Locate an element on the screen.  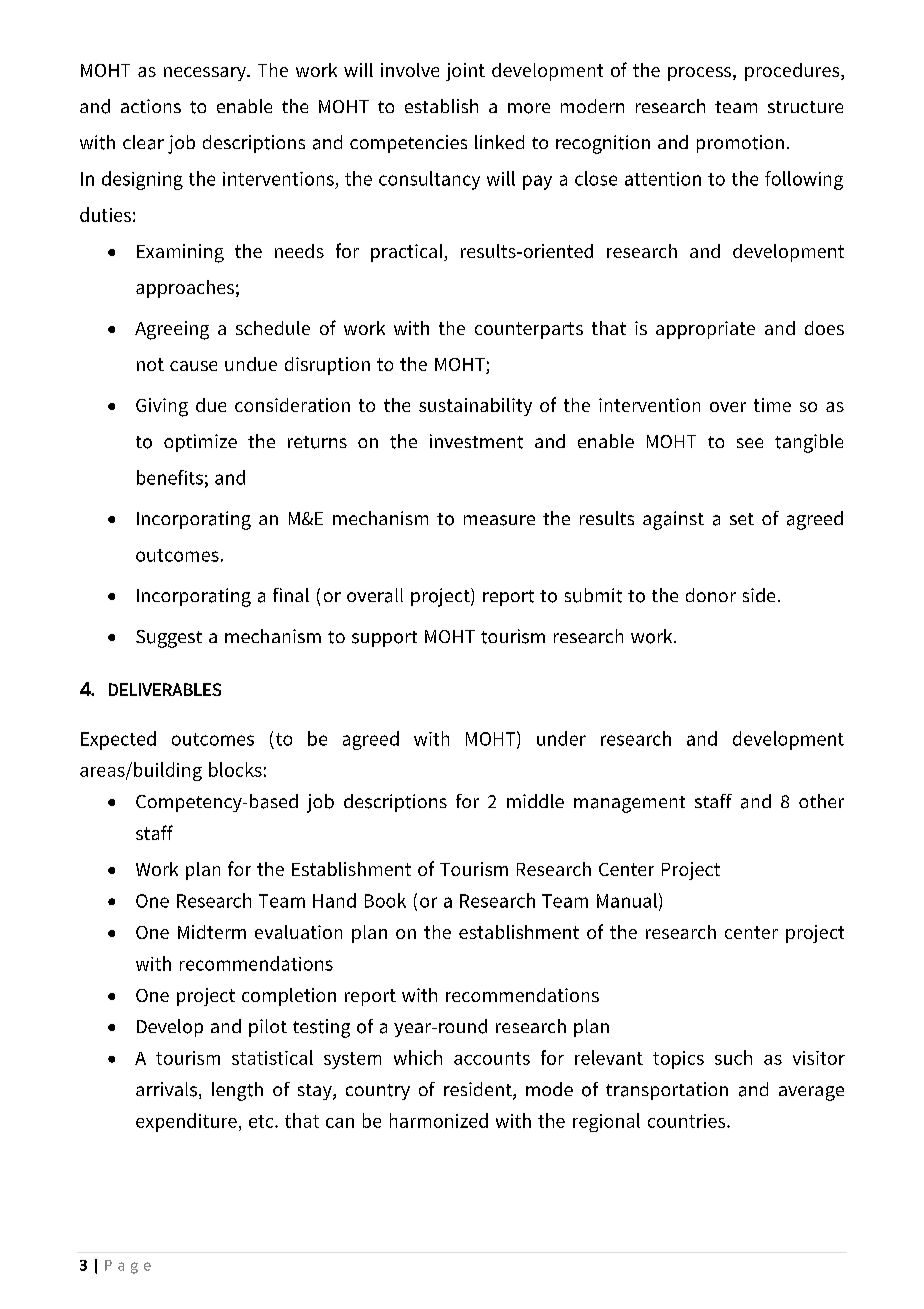
blocks is located at coordinates (235, 769).
